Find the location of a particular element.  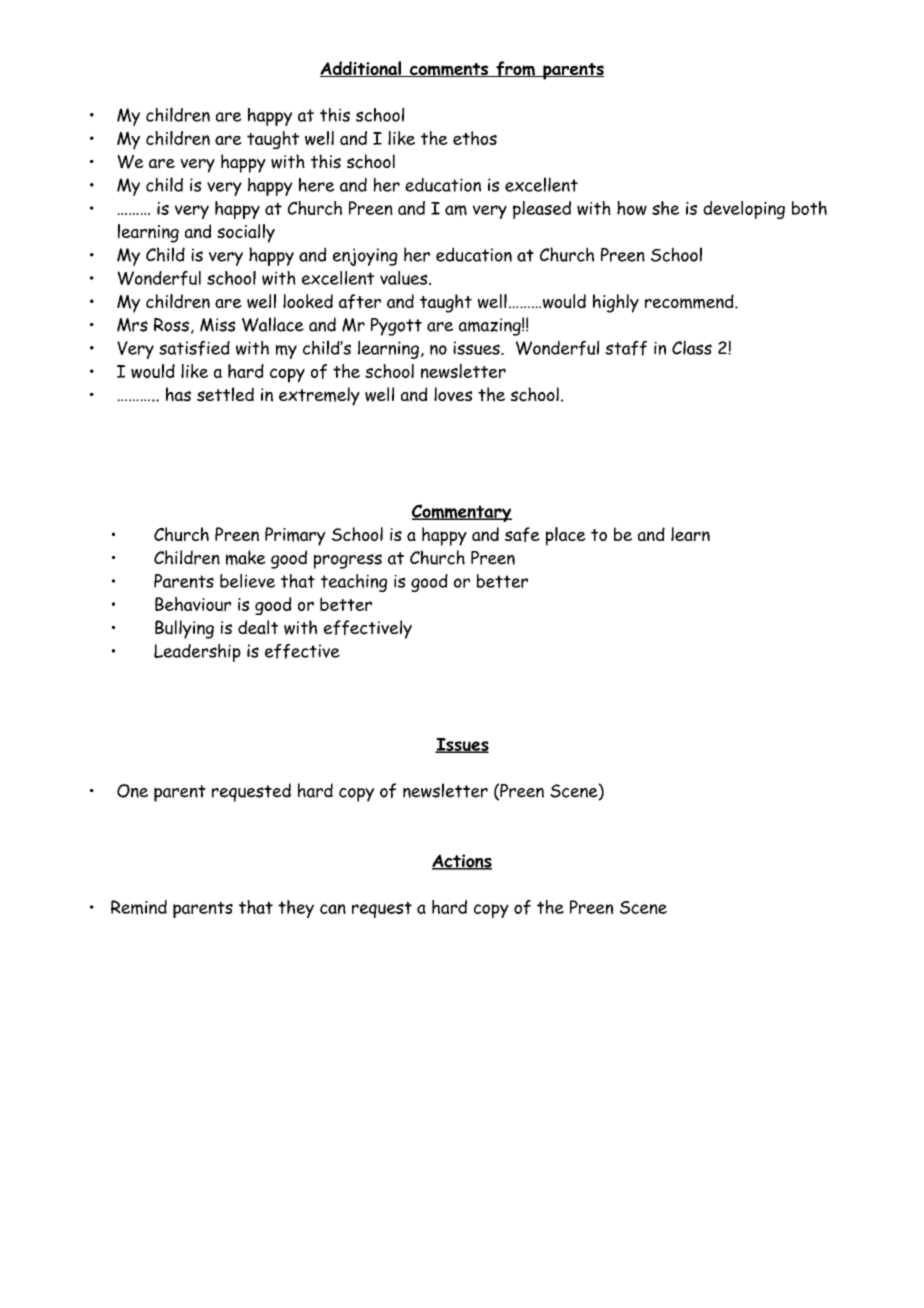

Bullying is located at coordinates (184, 629).
